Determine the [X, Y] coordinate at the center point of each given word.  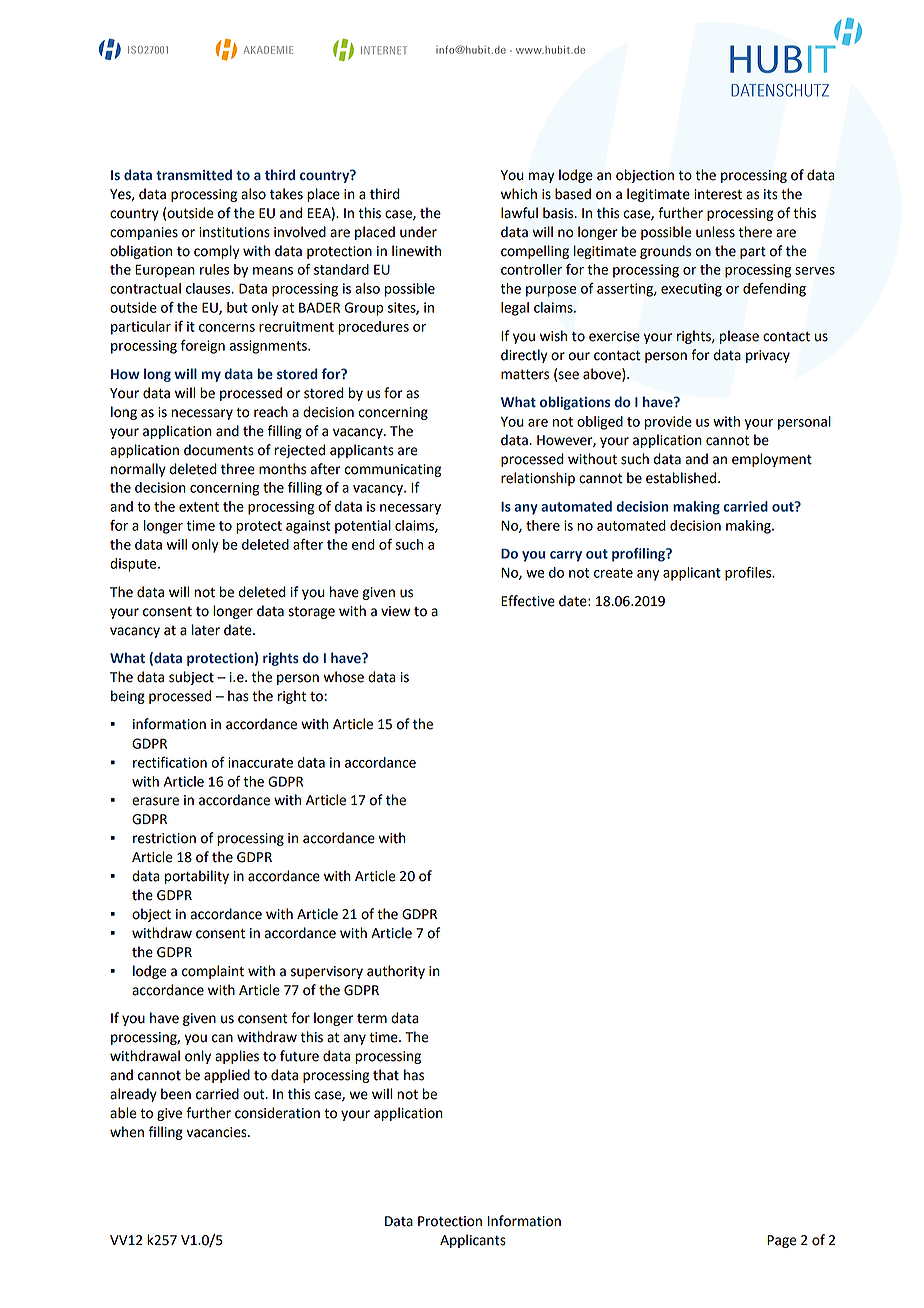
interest [718, 194]
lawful [519, 213]
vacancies [218, 1132]
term [372, 1019]
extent [199, 507]
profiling [639, 555]
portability [197, 877]
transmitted [194, 175]
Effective [528, 601]
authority [396, 972]
